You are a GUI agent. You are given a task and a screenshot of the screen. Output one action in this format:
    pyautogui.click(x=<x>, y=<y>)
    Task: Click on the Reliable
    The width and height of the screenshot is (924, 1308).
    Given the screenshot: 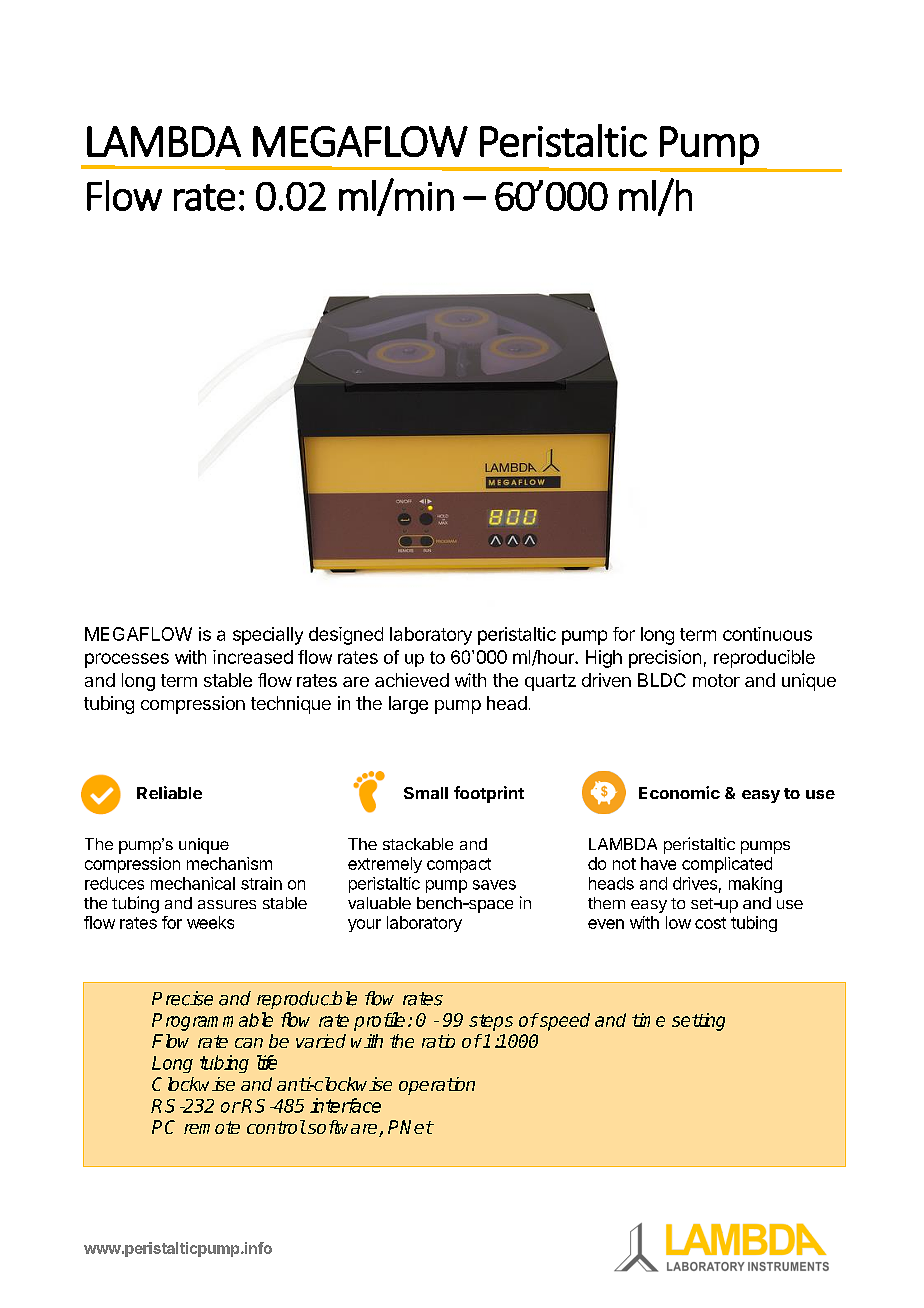 What is the action you would take?
    pyautogui.click(x=169, y=792)
